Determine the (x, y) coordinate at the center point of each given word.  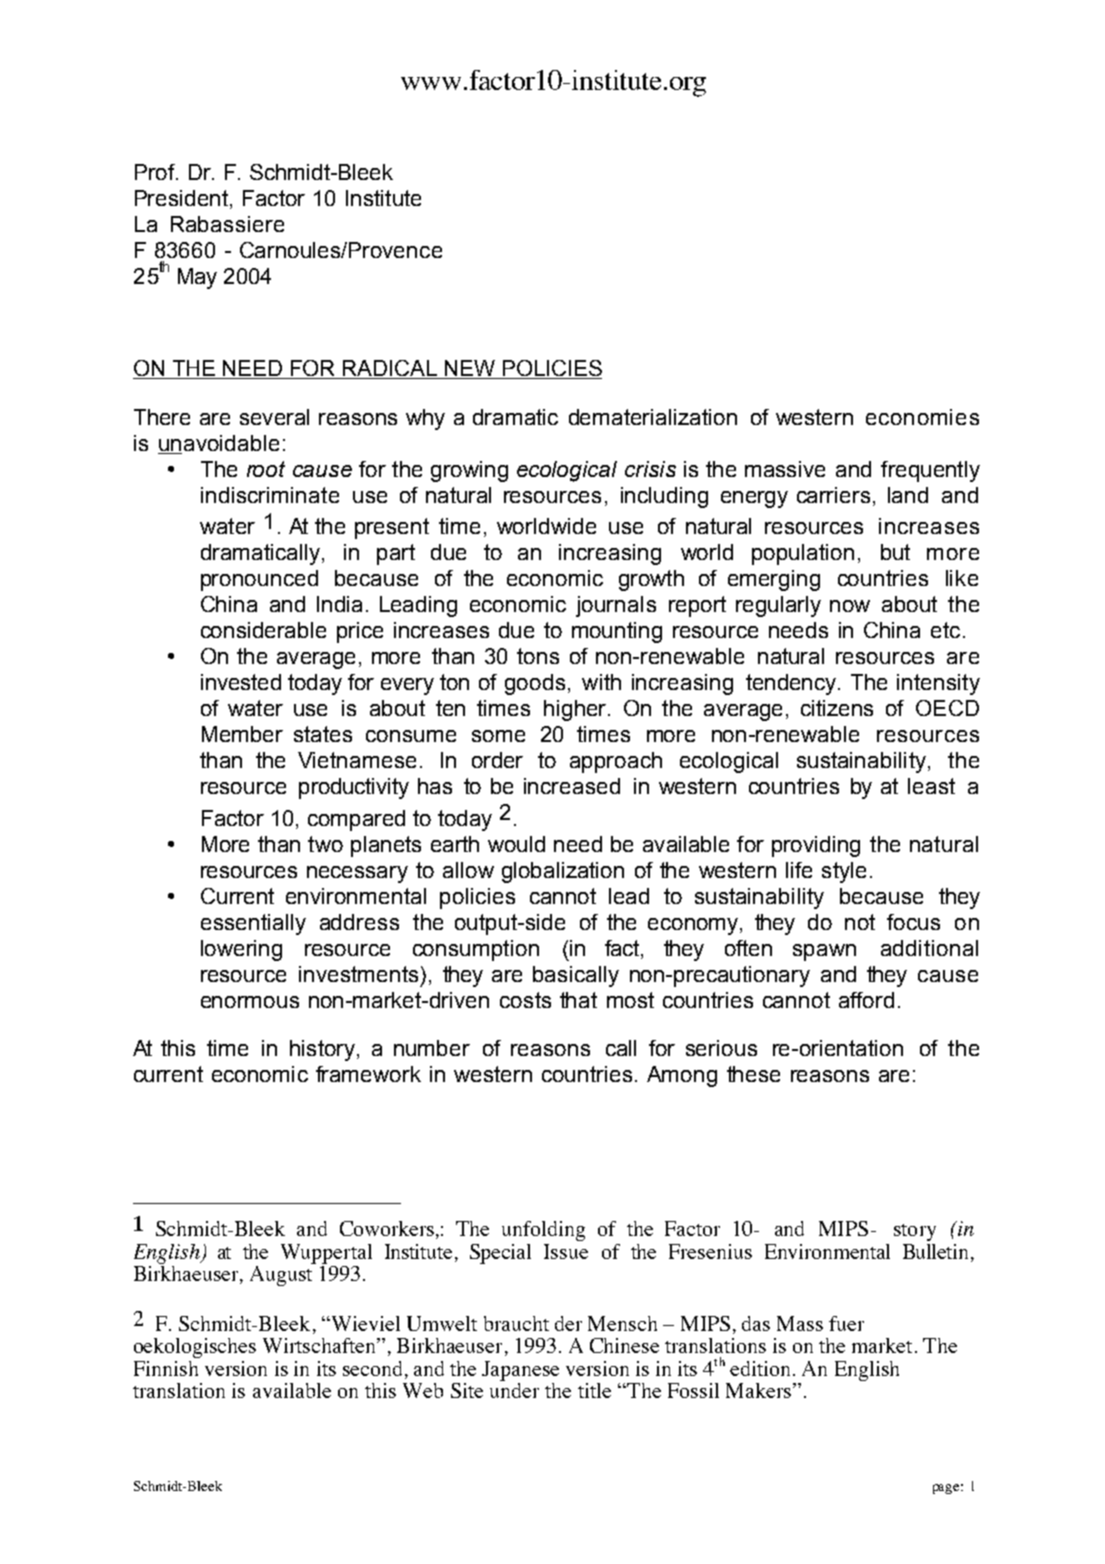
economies (922, 417)
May (197, 278)
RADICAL (390, 369)
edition (760, 1368)
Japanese (520, 1371)
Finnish (166, 1368)
